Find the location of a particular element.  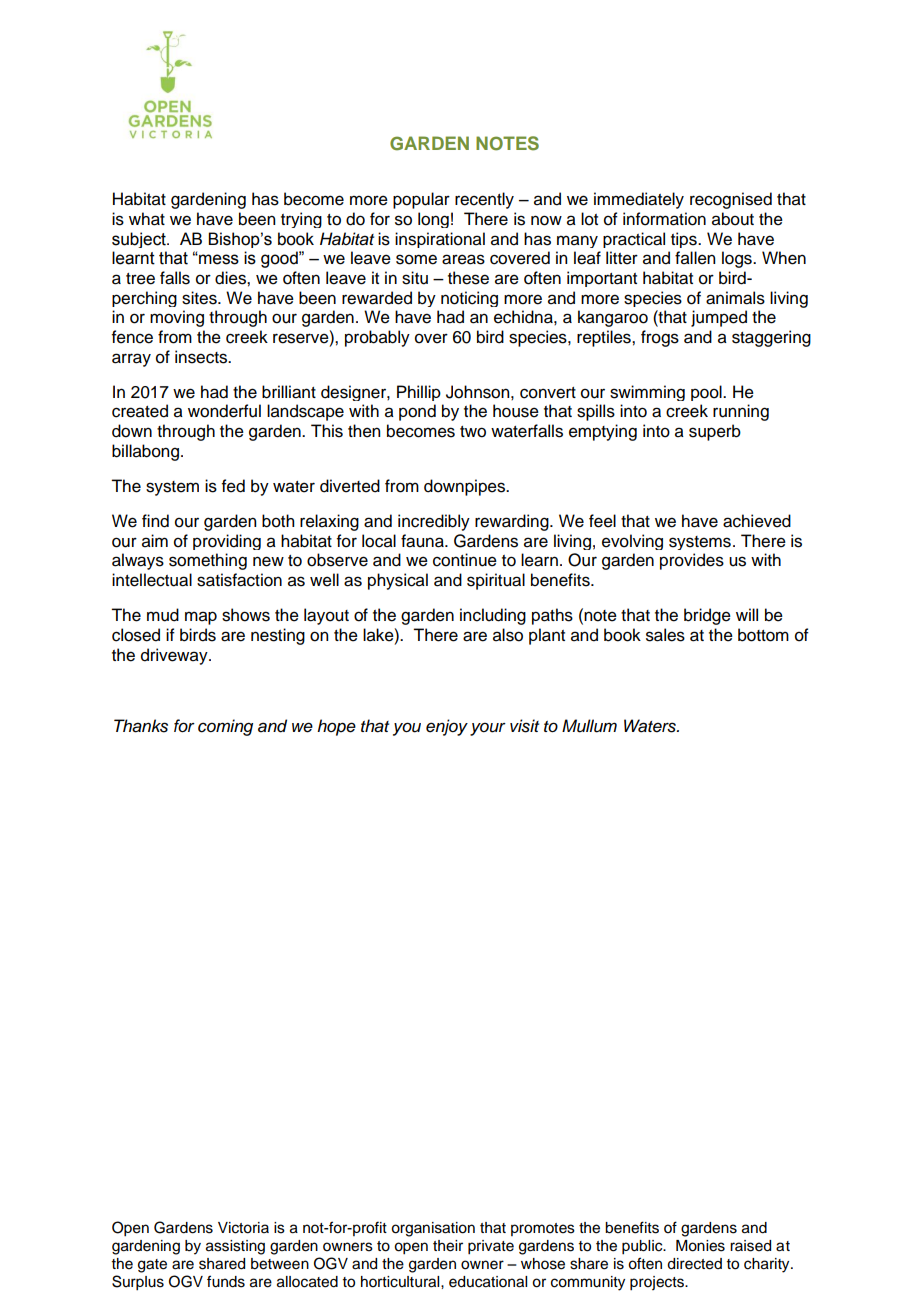

provides is located at coordinates (692, 561).
